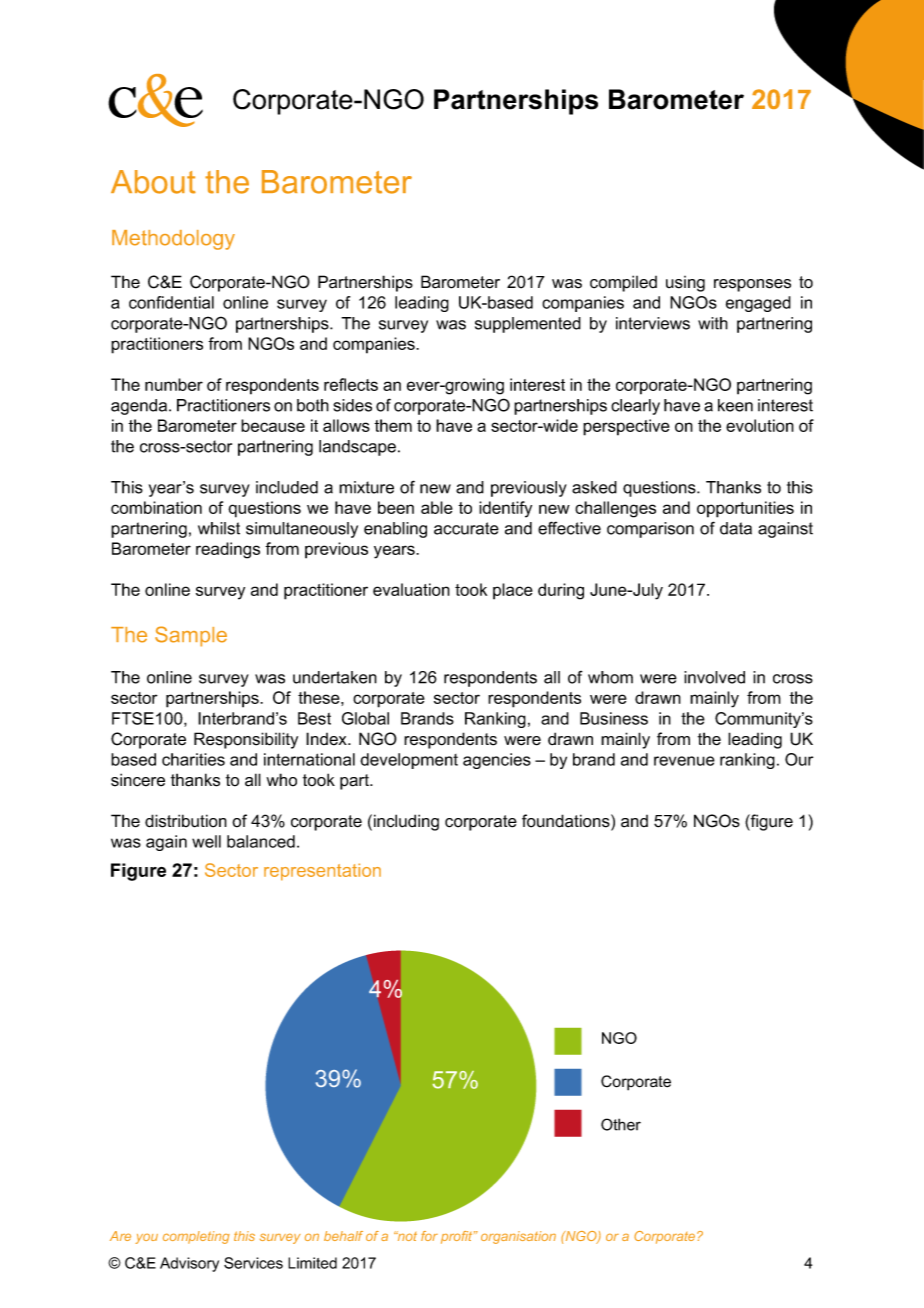  Describe the element at coordinates (206, 841) in the document. I see `well` at that location.
